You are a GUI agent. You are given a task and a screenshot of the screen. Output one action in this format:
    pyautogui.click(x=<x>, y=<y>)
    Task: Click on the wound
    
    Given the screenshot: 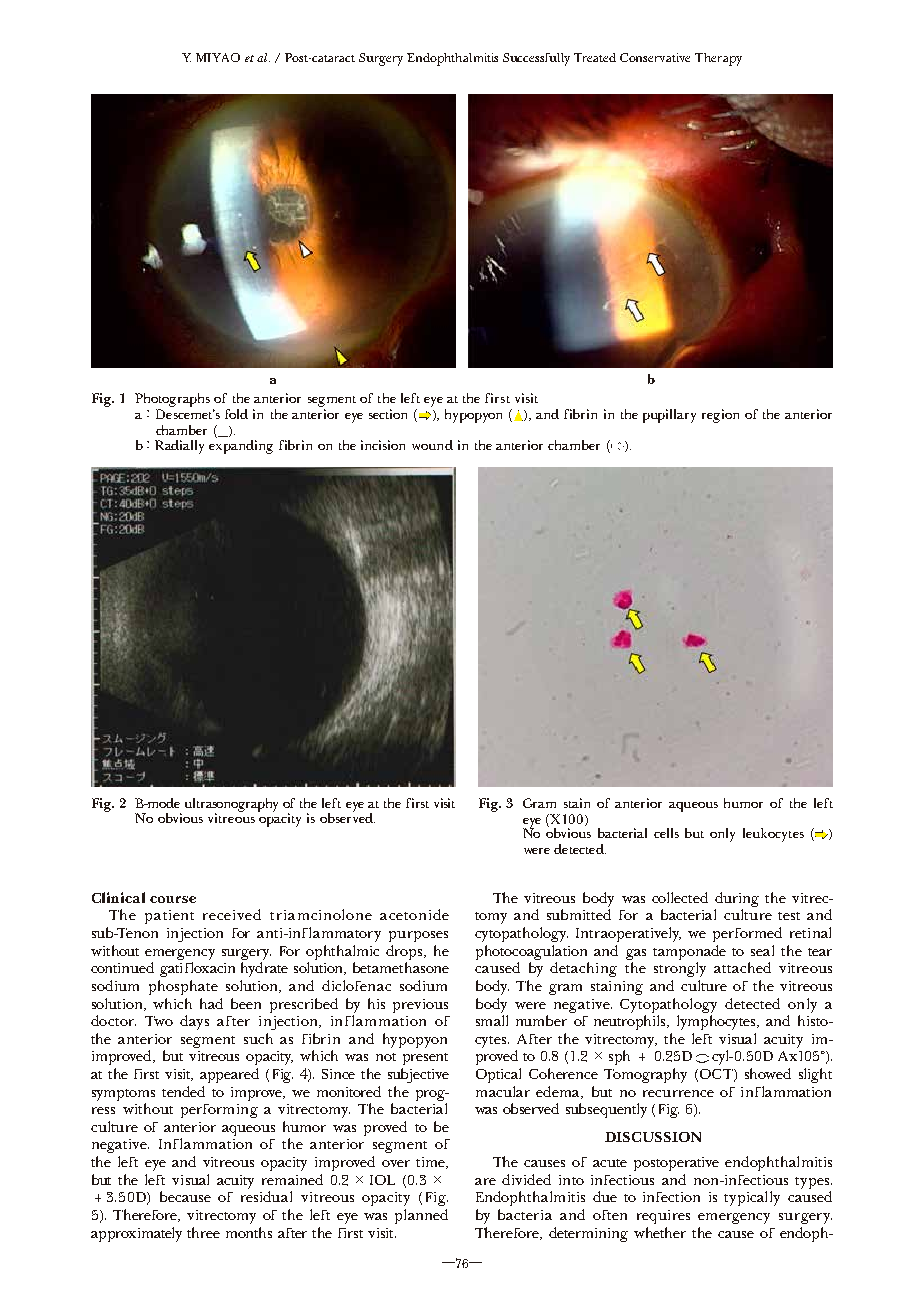 What is the action you would take?
    pyautogui.click(x=432, y=445)
